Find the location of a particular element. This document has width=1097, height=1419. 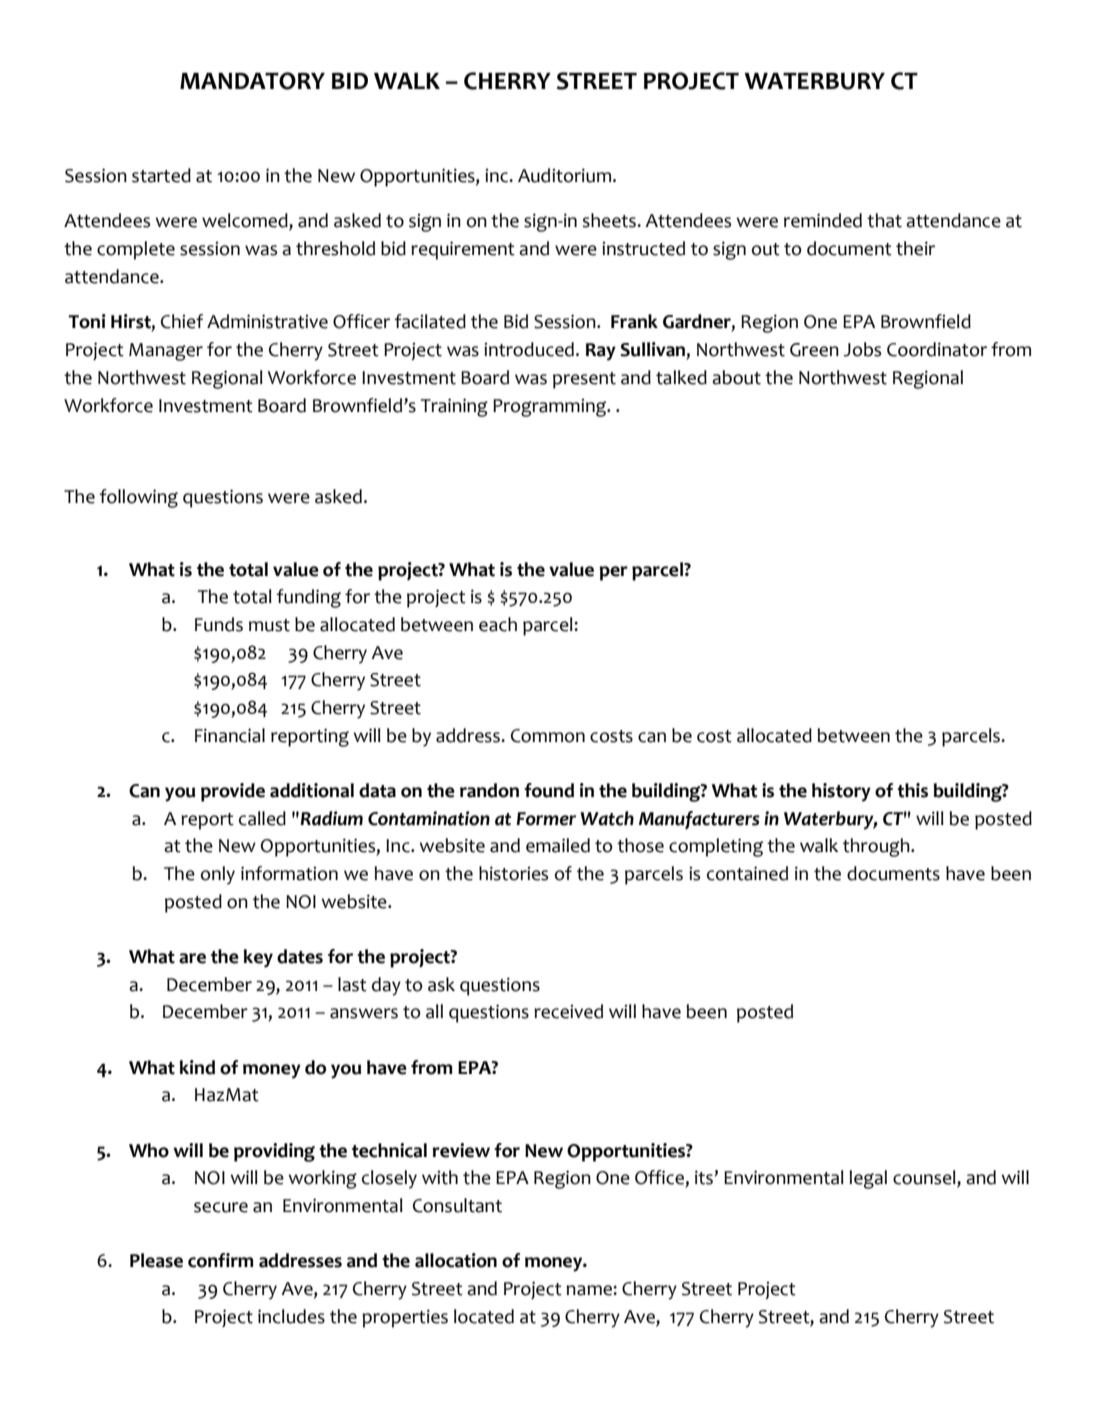

histories is located at coordinates (513, 873).
